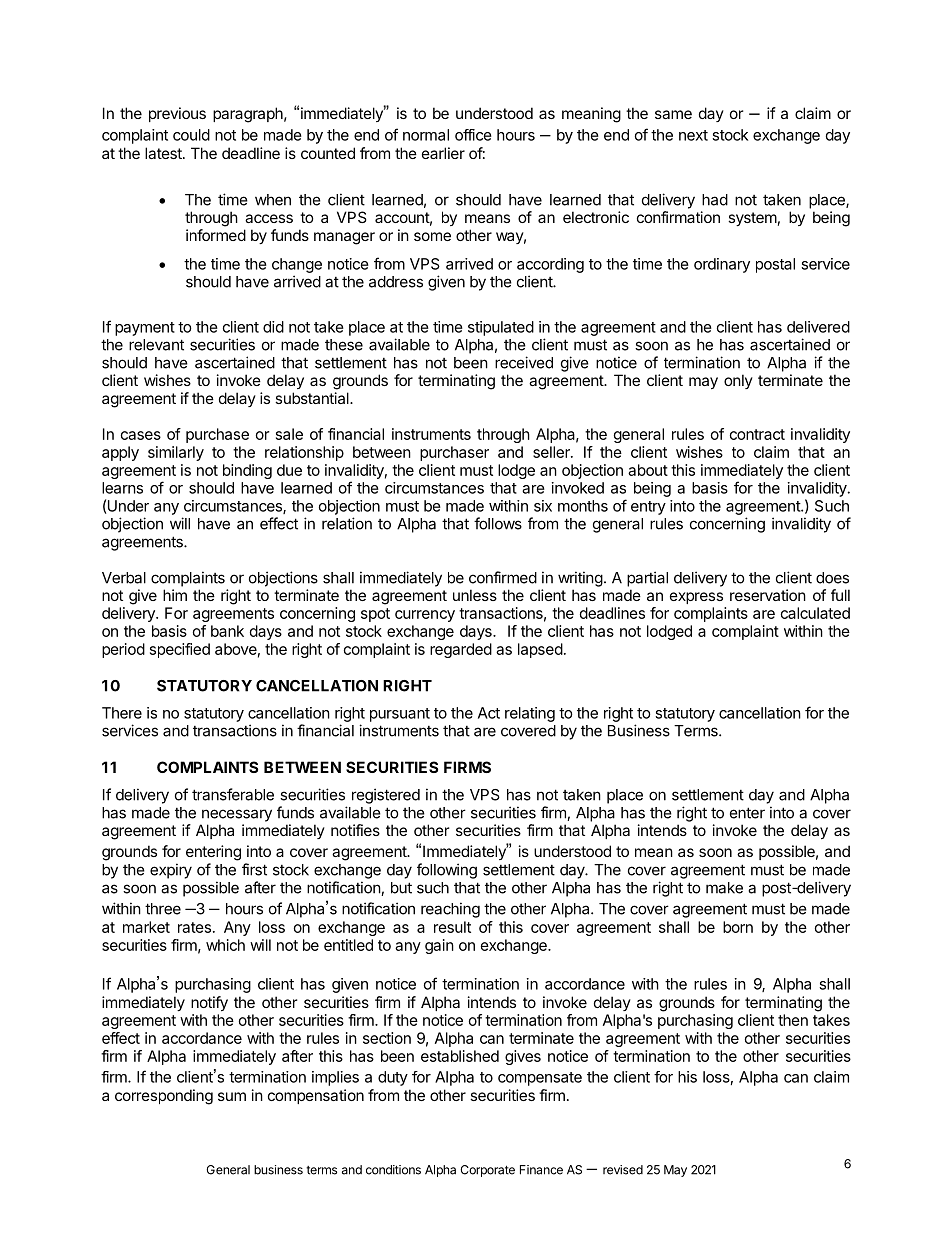 The width and height of the screenshot is (952, 1233). Describe the element at coordinates (473, 135) in the screenshot. I see `office` at that location.
